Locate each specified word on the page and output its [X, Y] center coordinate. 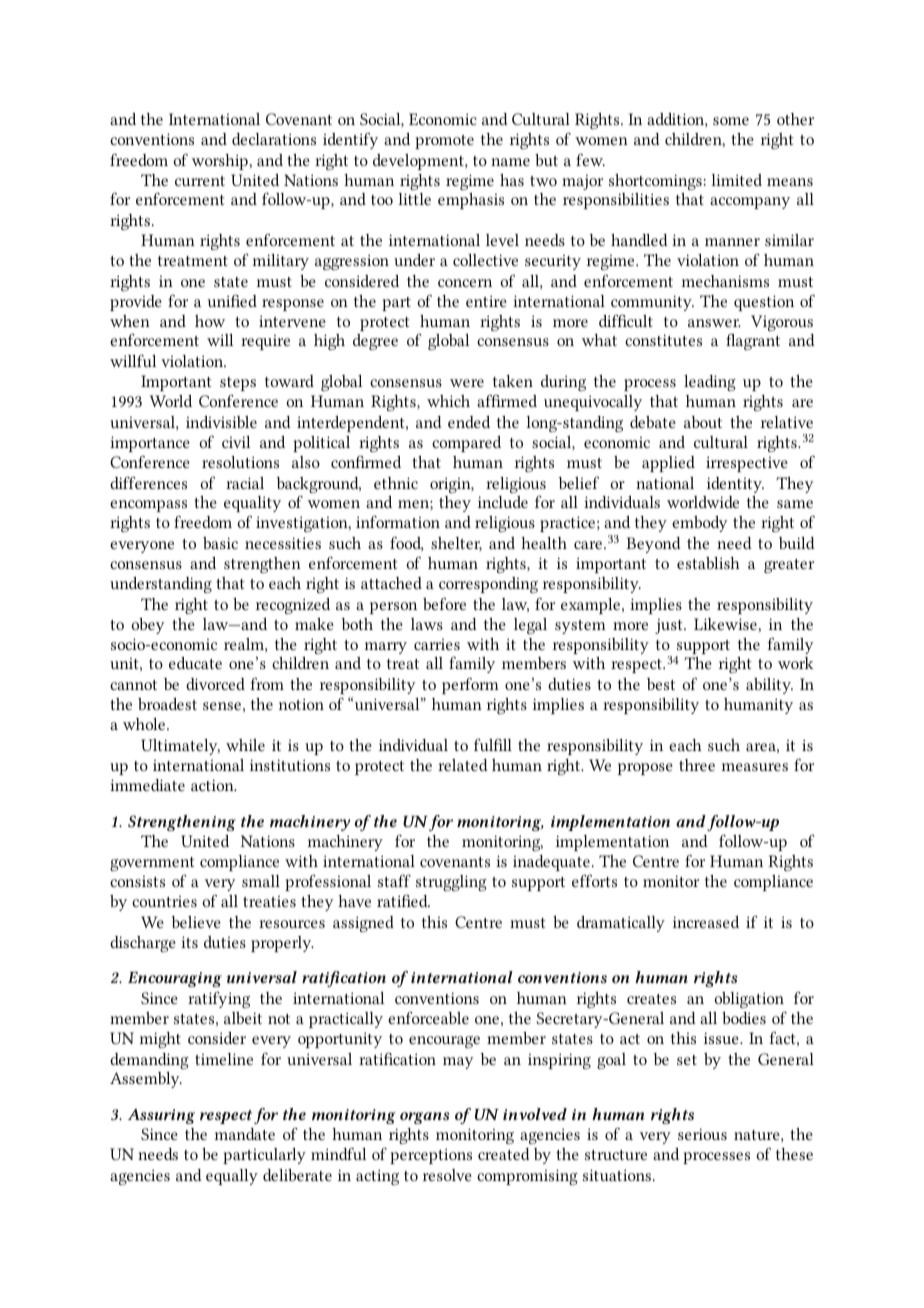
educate [195, 663]
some [731, 121]
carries [437, 644]
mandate [245, 1134]
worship [221, 162]
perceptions [431, 1156]
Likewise [726, 624]
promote [444, 142]
